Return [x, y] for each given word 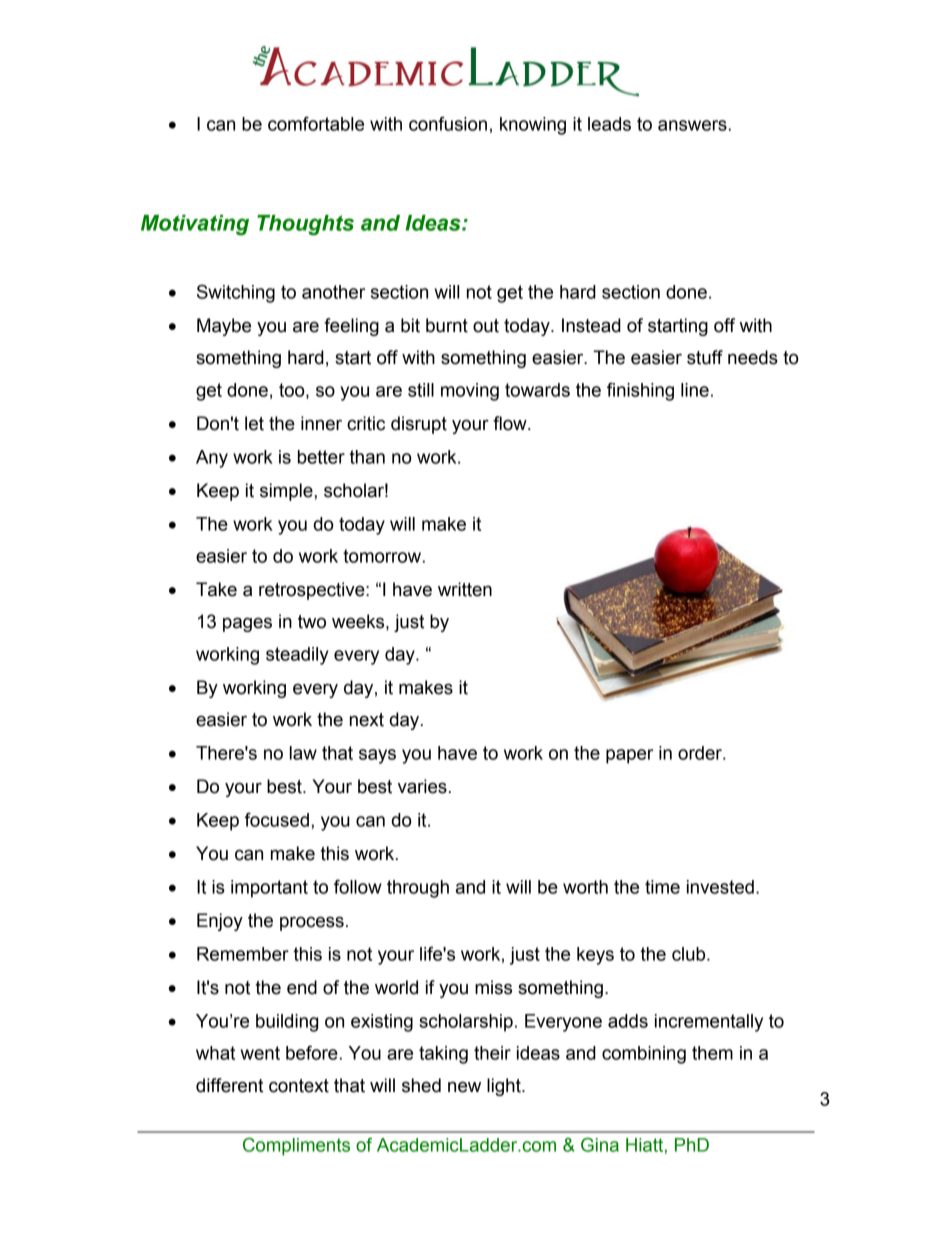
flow [511, 423]
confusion [448, 123]
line [695, 390]
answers [692, 125]
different [229, 1085]
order [701, 753]
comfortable [316, 123]
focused [277, 819]
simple [287, 492]
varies [422, 786]
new [464, 1087]
